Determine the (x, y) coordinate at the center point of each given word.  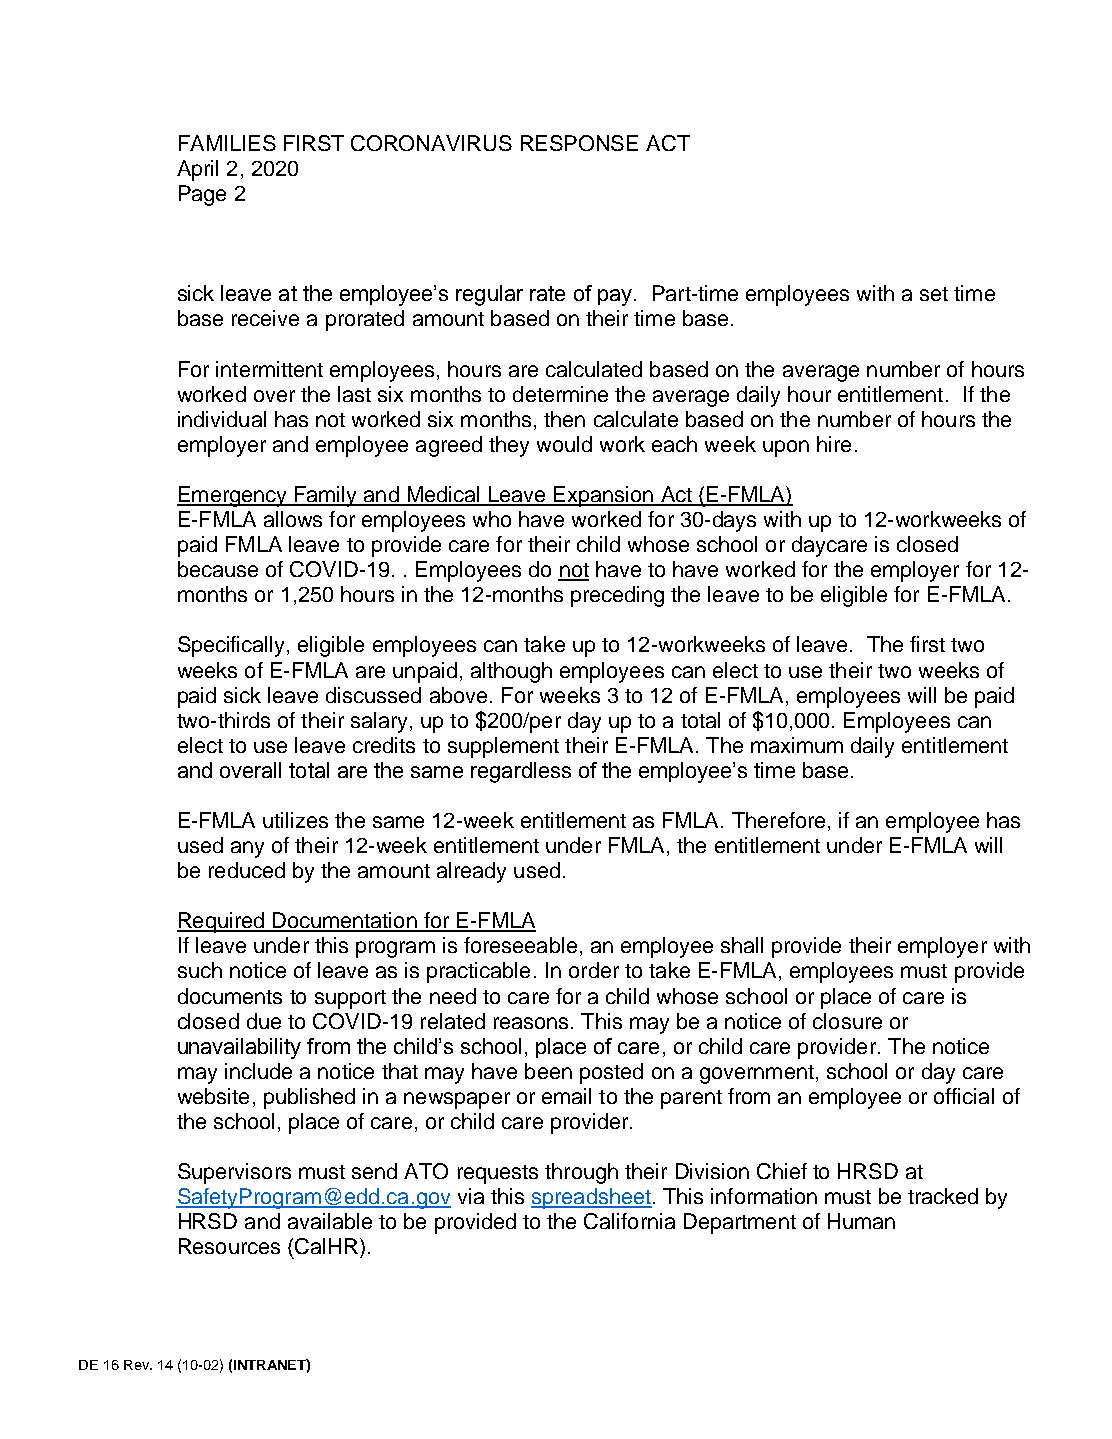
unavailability (239, 1048)
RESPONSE (579, 143)
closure (847, 1021)
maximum (797, 745)
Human (861, 1221)
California (629, 1221)
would (564, 444)
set (934, 294)
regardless (521, 772)
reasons (531, 1023)
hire (834, 444)
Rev (137, 1365)
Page (202, 195)
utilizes (295, 820)
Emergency (233, 496)
